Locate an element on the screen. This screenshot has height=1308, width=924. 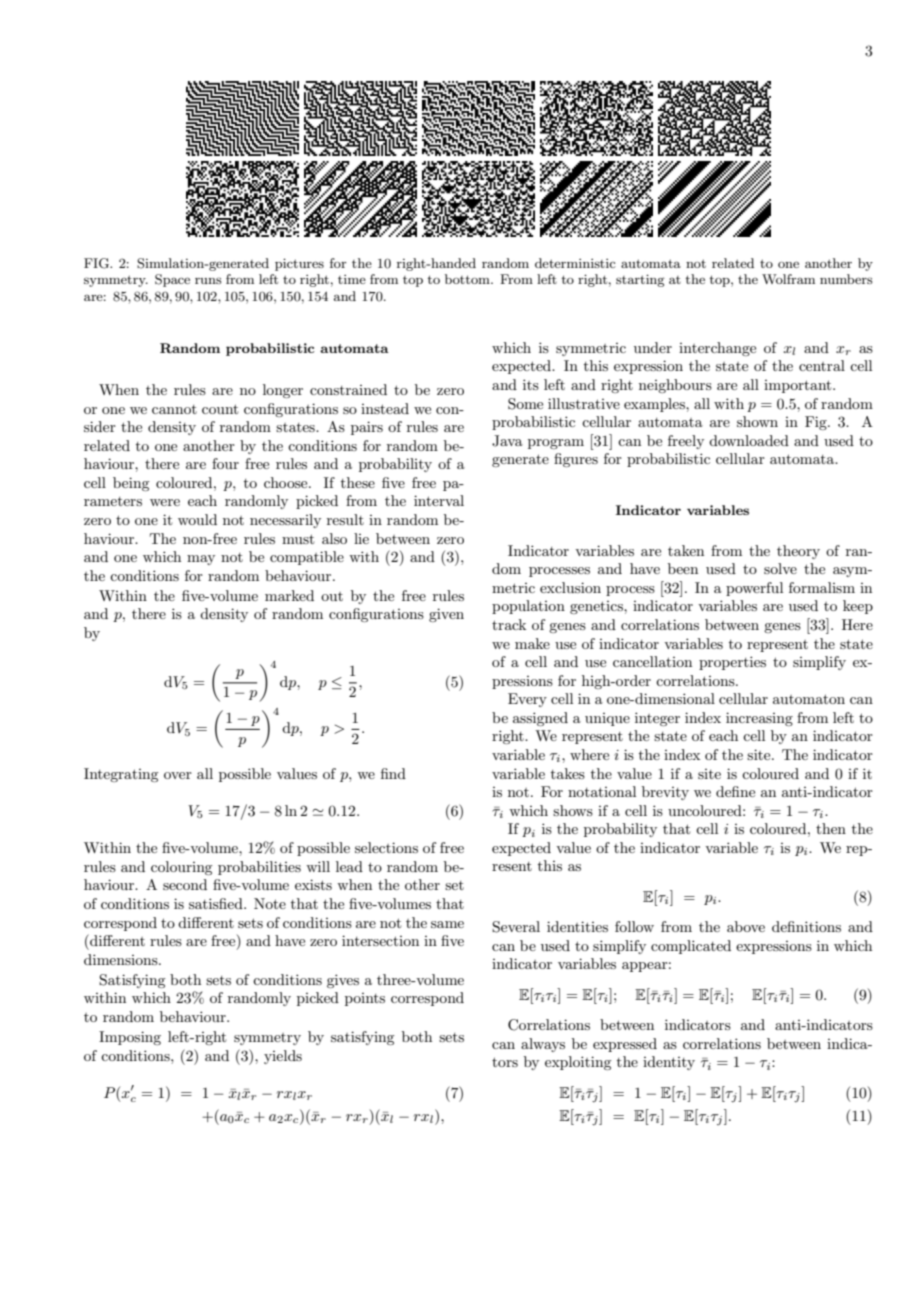
Java is located at coordinates (507, 441).
